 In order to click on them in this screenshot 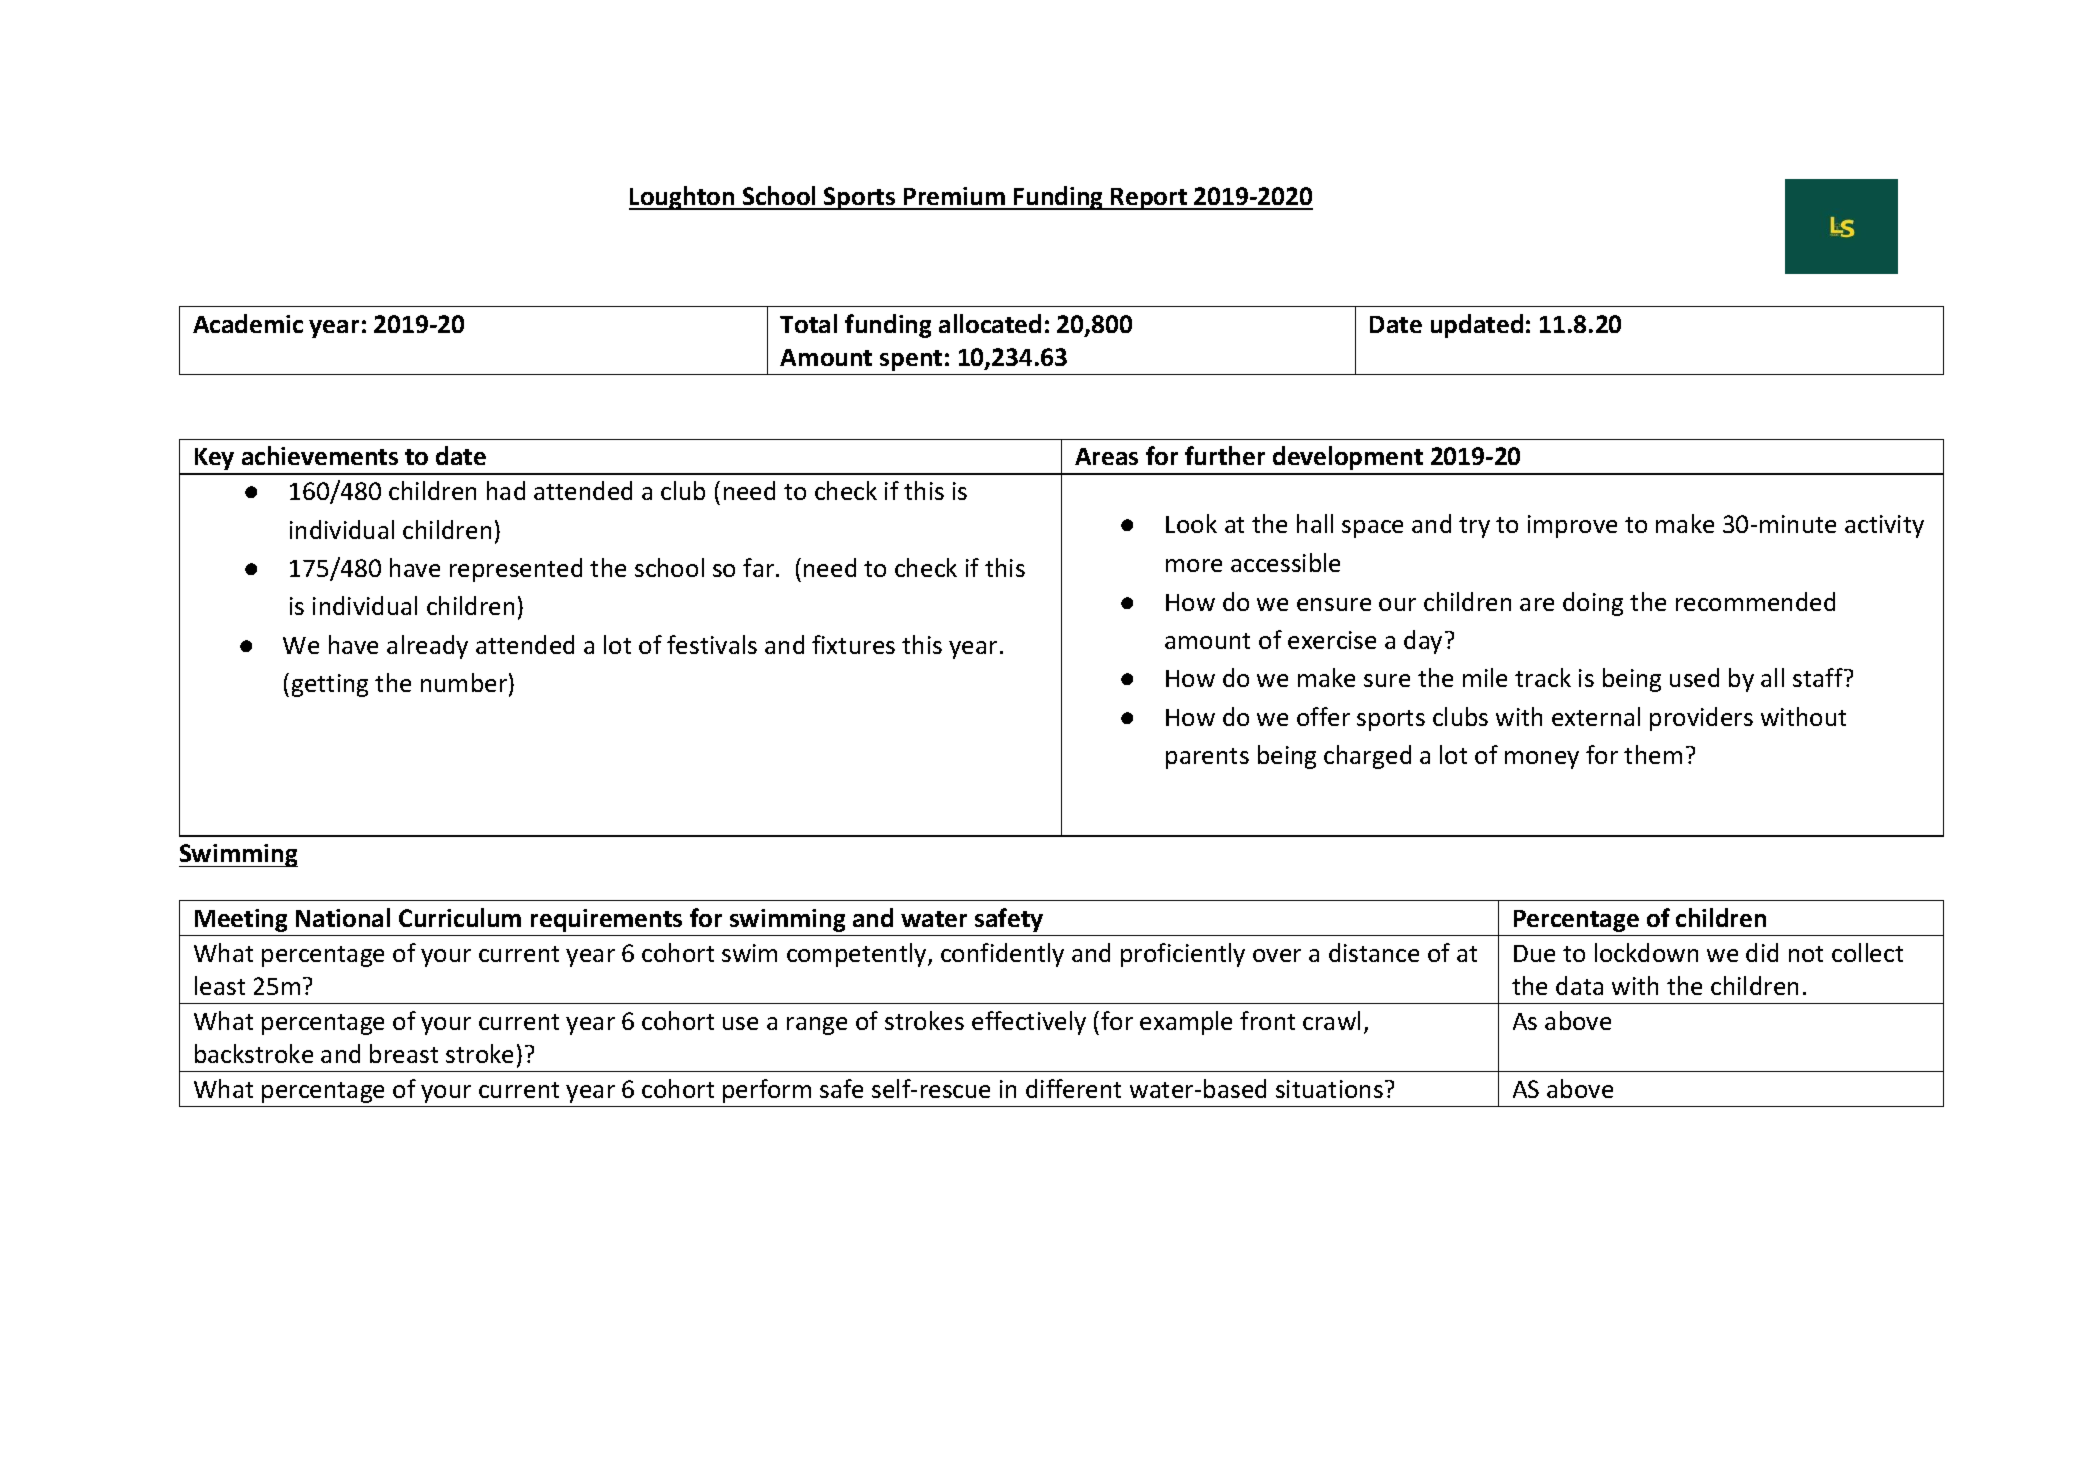, I will do `click(1653, 754)`.
